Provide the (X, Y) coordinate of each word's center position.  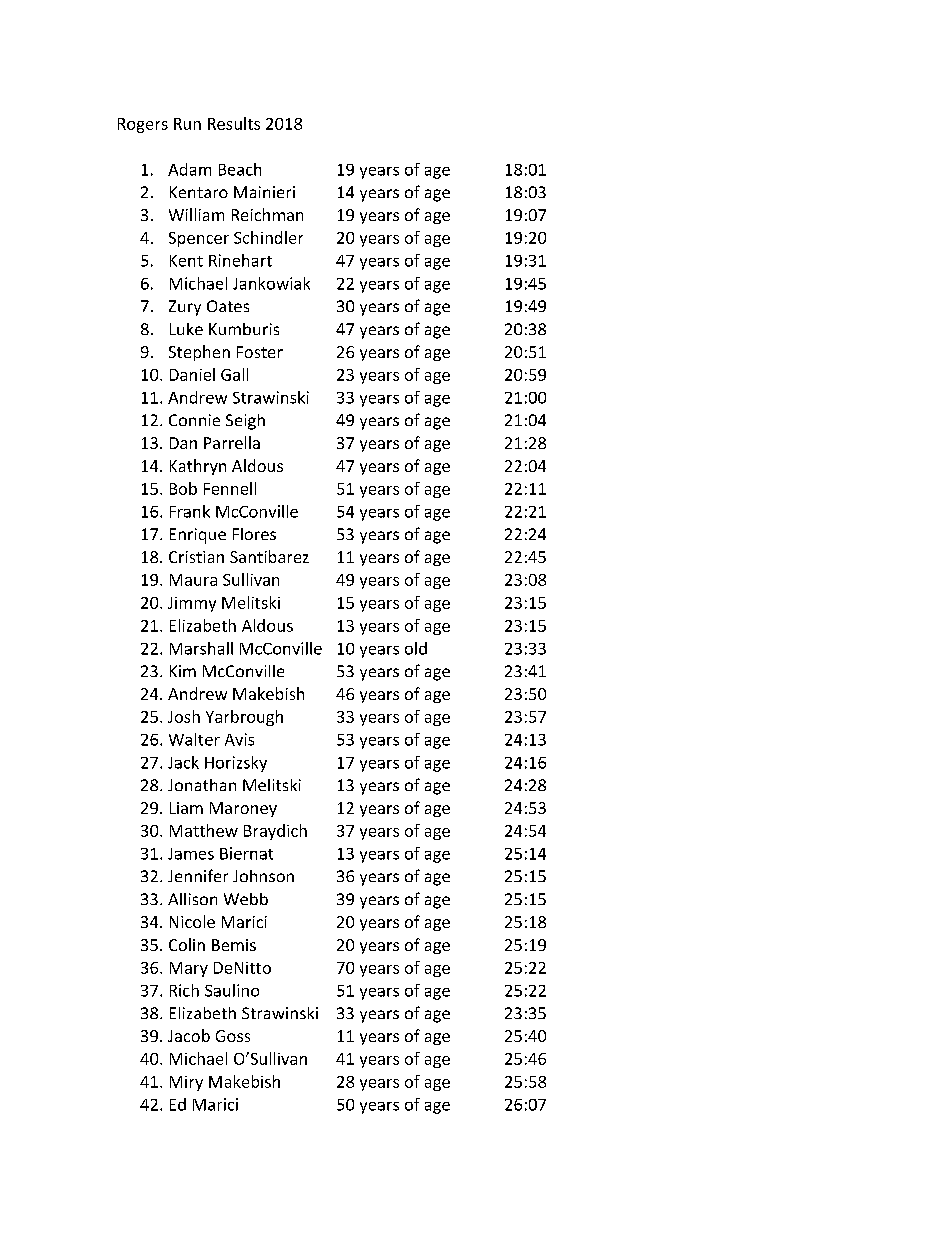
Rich (184, 990)
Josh (184, 716)
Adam (189, 169)
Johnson (263, 876)
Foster (260, 352)
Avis (239, 739)
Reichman (267, 214)
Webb (246, 899)
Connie (194, 420)
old (416, 648)
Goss (233, 1036)
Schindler (268, 237)
